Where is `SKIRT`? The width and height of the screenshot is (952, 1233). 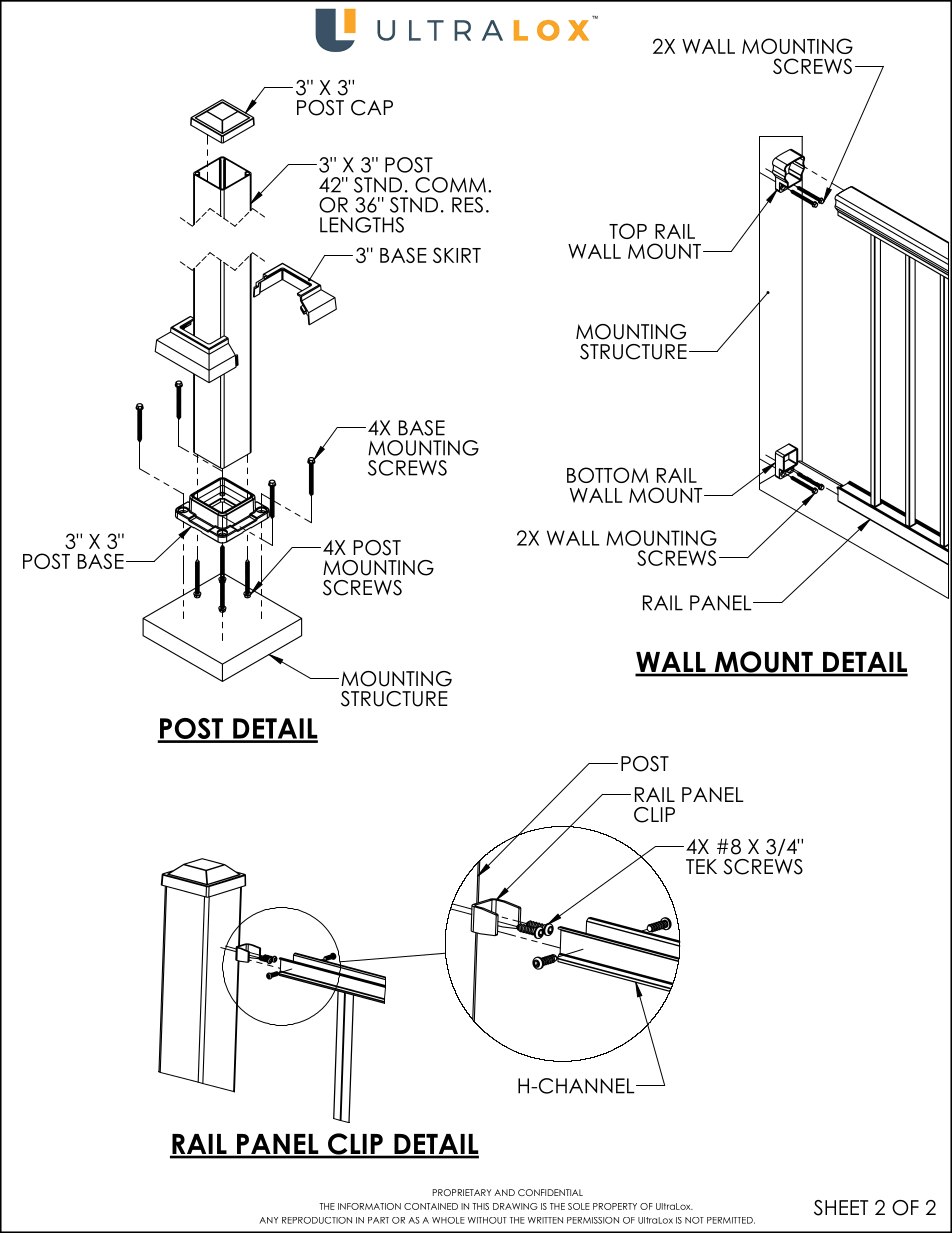 SKIRT is located at coordinates (457, 255).
